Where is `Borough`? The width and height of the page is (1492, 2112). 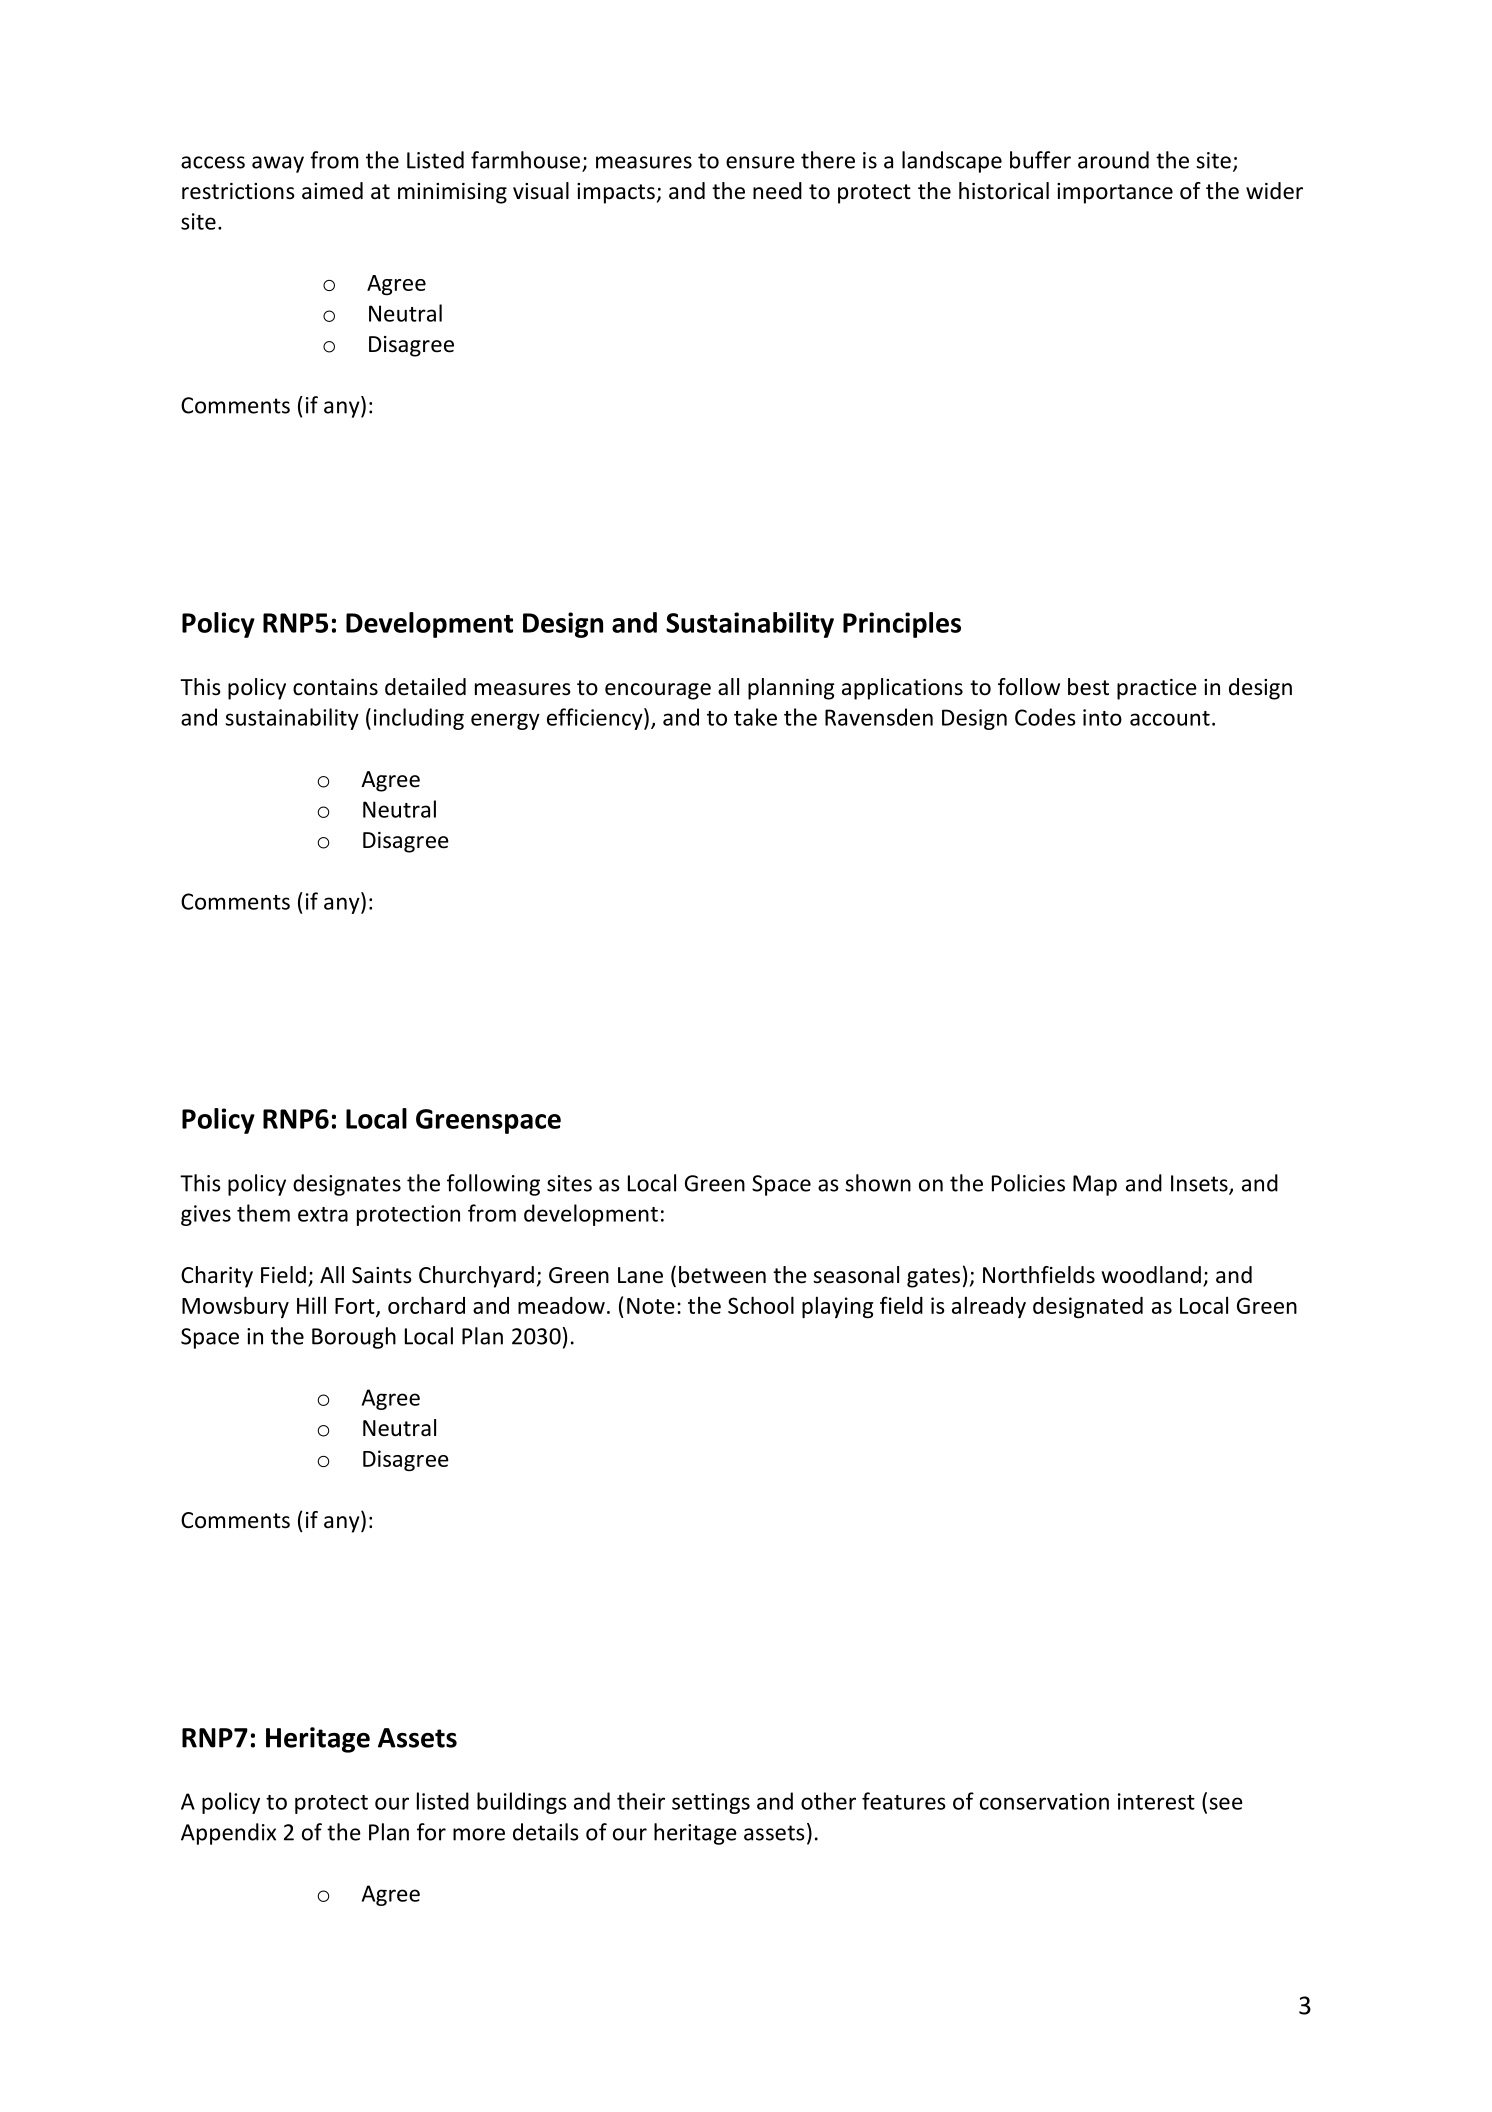 Borough is located at coordinates (354, 1338).
